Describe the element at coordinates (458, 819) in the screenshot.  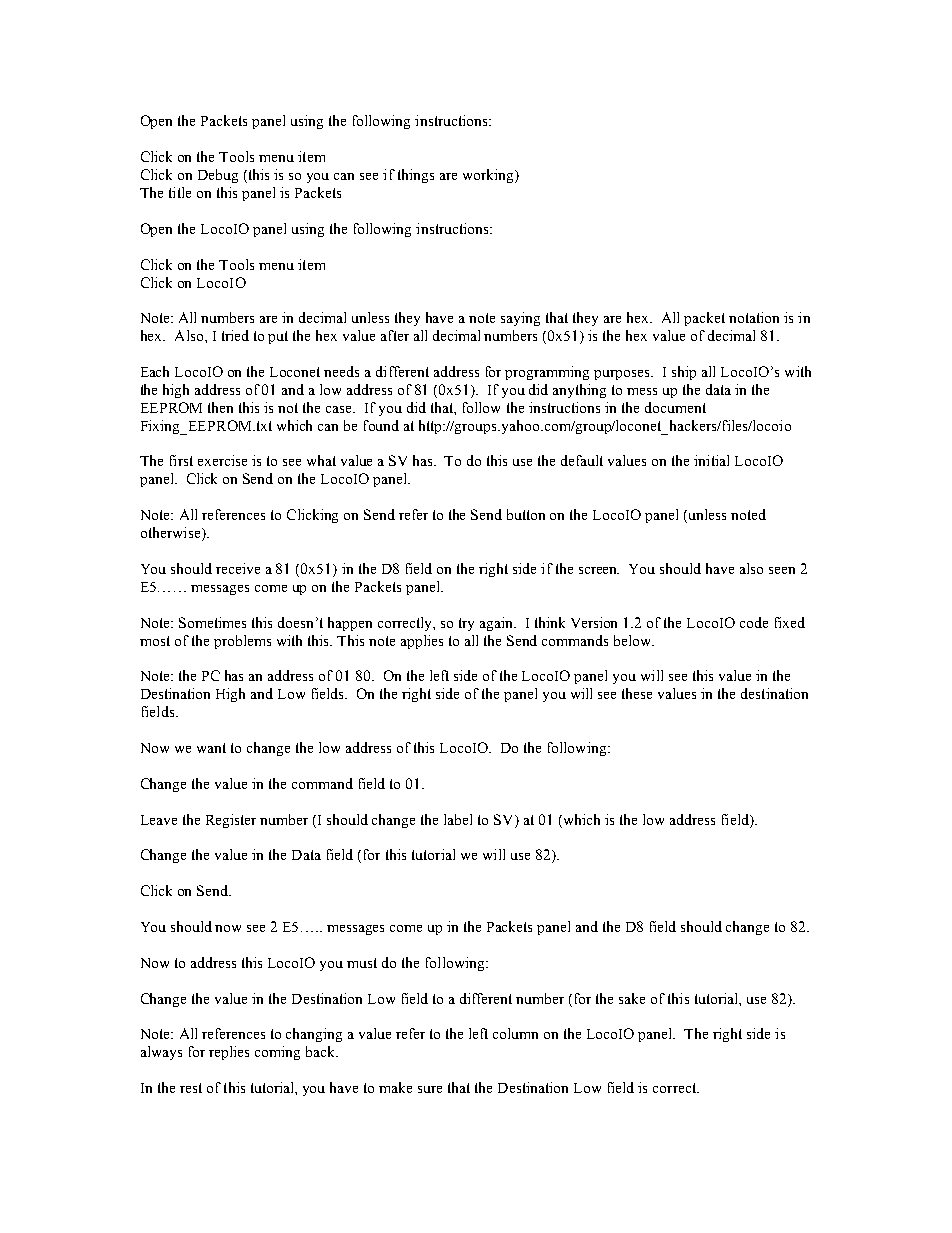
I see `label` at that location.
